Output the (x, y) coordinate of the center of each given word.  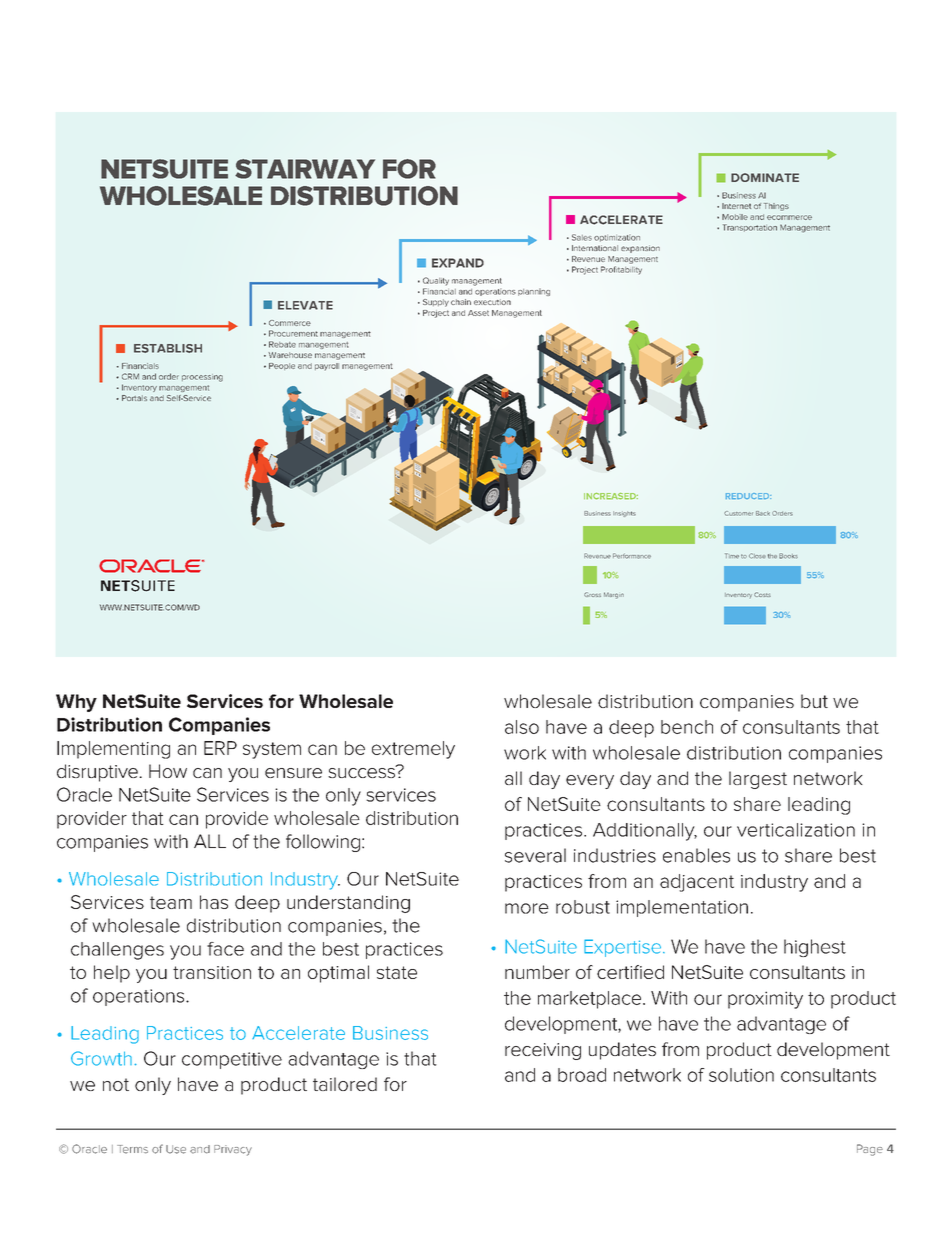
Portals (134, 398)
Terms (132, 1149)
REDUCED (748, 496)
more (527, 908)
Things (776, 207)
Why (76, 703)
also (522, 727)
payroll (327, 367)
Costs (762, 594)
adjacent (697, 883)
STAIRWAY (305, 169)
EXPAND (458, 263)
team (171, 902)
